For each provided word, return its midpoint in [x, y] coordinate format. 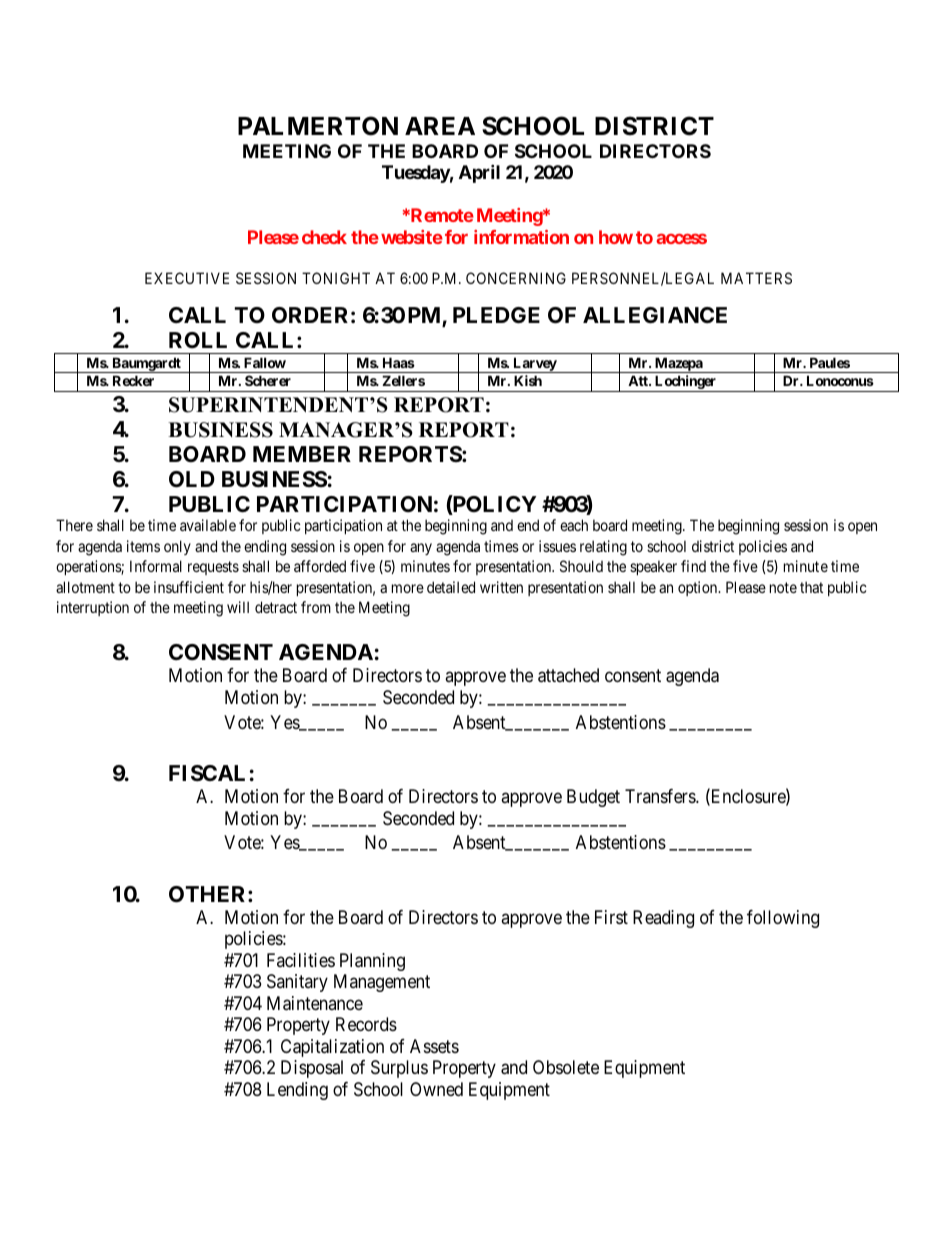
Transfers [661, 796]
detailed [451, 587]
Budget [593, 798]
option [699, 588]
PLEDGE [496, 315]
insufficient [189, 587]
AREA [440, 126]
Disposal [312, 1069]
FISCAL [207, 773]
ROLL [198, 340]
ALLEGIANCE [655, 315]
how [616, 237]
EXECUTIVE [187, 278]
